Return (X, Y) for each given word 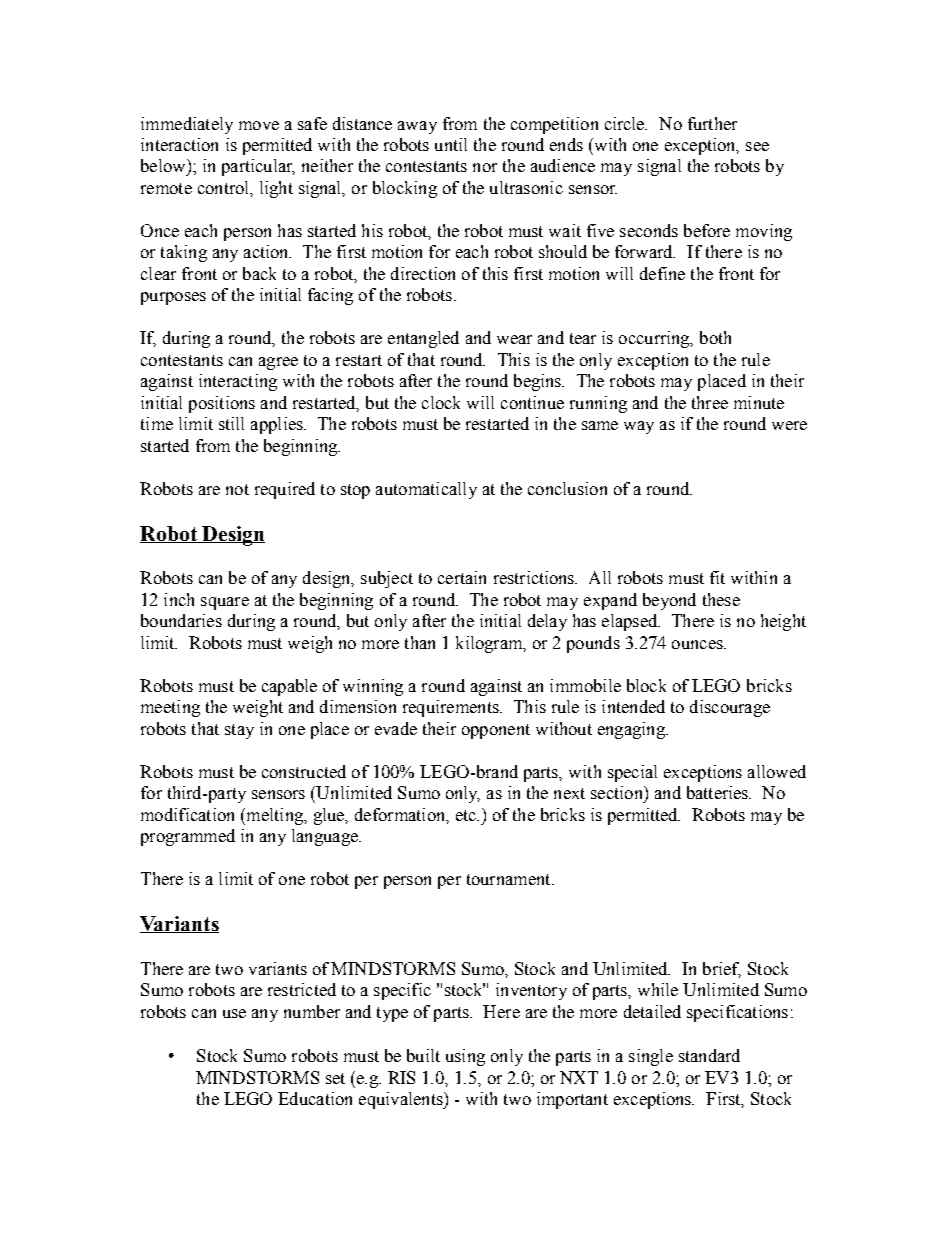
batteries (718, 792)
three (710, 402)
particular (258, 167)
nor (485, 167)
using (465, 1057)
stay (239, 731)
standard (709, 1055)
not (237, 489)
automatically (426, 490)
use (234, 1013)
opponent (496, 731)
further (712, 123)
